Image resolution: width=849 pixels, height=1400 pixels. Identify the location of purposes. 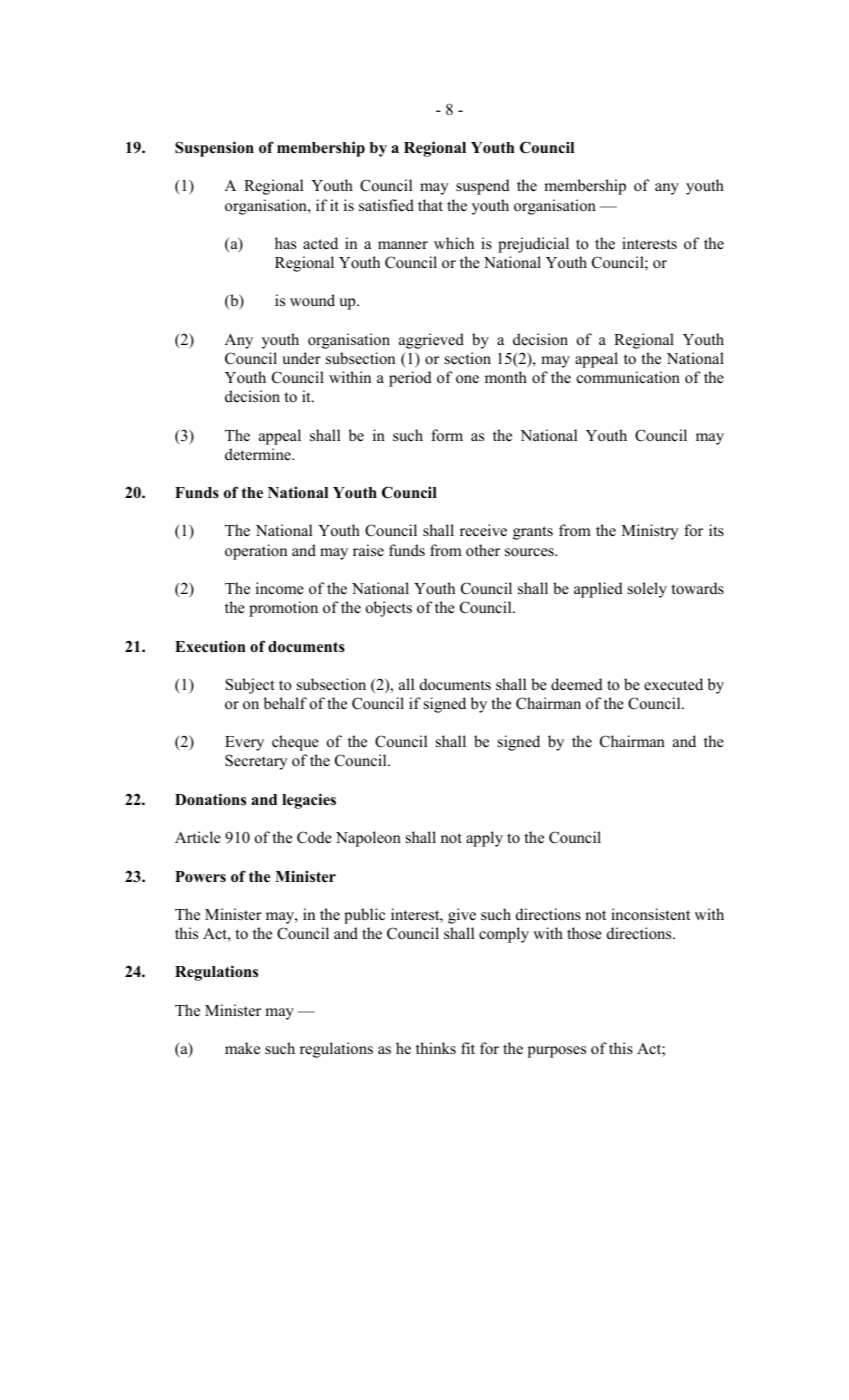
(557, 1052).
